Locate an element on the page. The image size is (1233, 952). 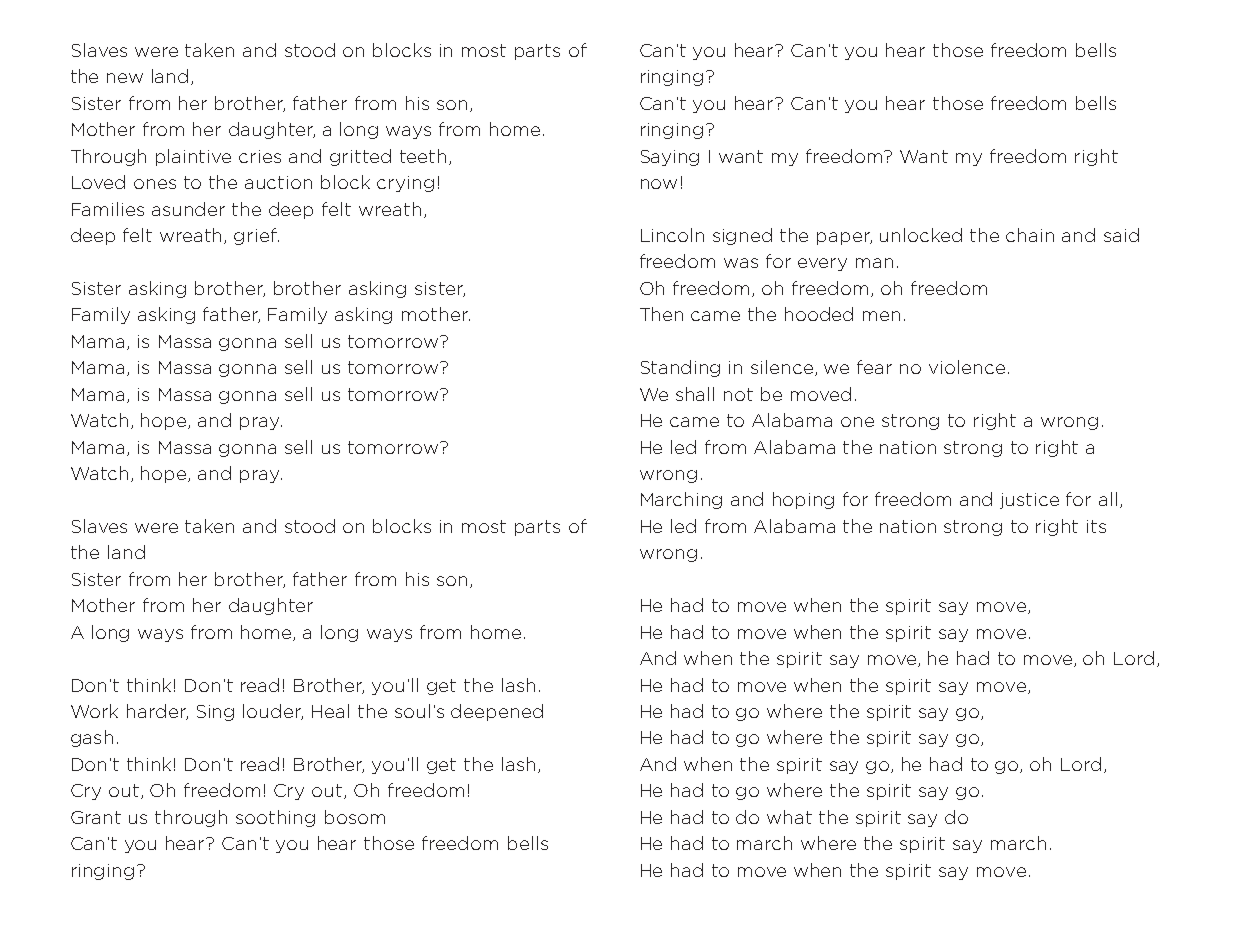
Saying is located at coordinates (670, 158).
